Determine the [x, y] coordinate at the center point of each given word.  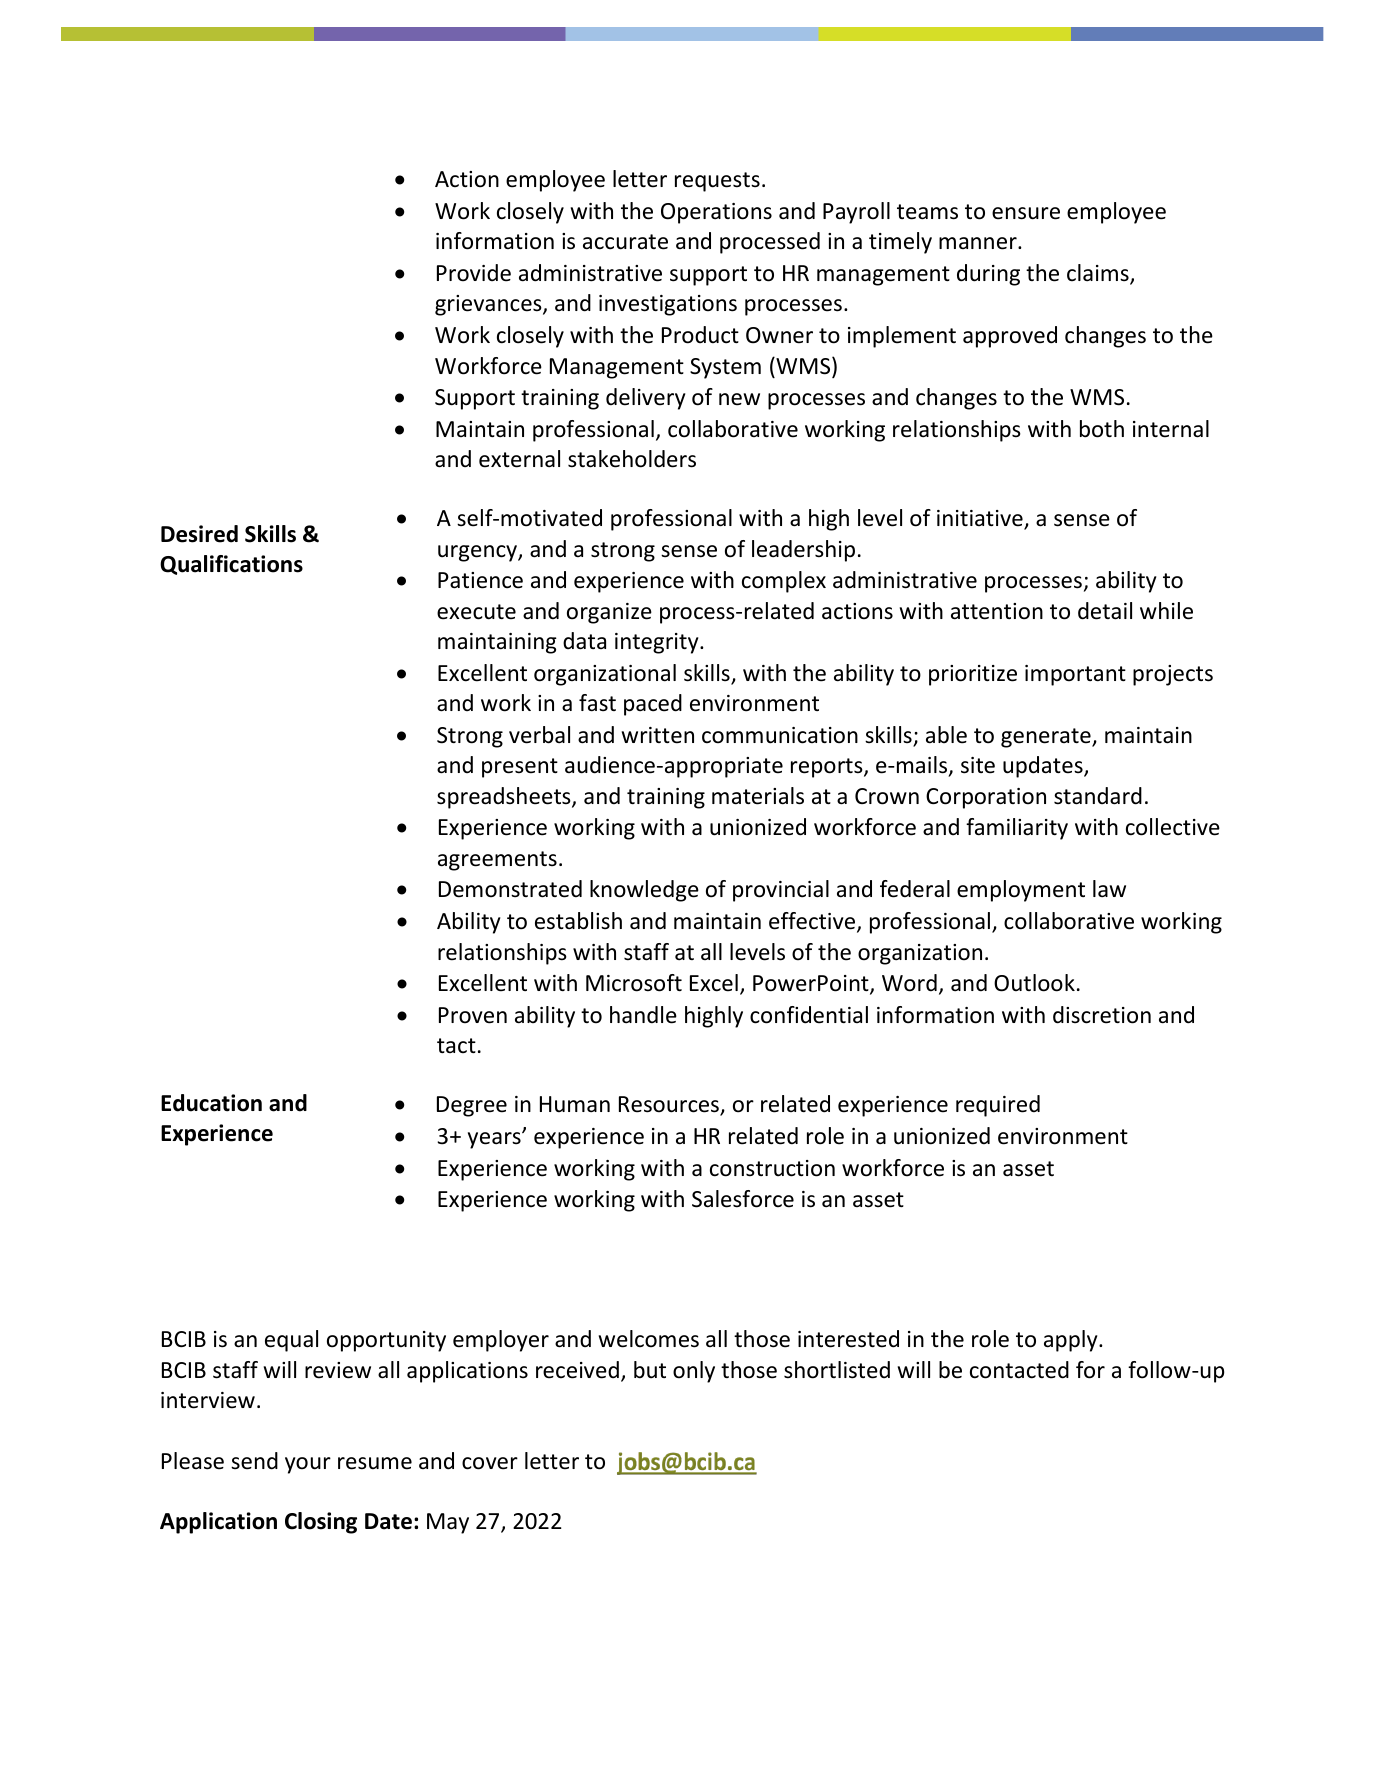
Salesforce [743, 1199]
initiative [981, 519]
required [998, 1106]
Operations [716, 213]
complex [784, 582]
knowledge [644, 891]
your [308, 1465]
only [694, 1372]
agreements [497, 861]
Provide [474, 273]
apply [1072, 1341]
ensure [1026, 213]
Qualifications [231, 565]
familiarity [1017, 829]
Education [211, 1103]
